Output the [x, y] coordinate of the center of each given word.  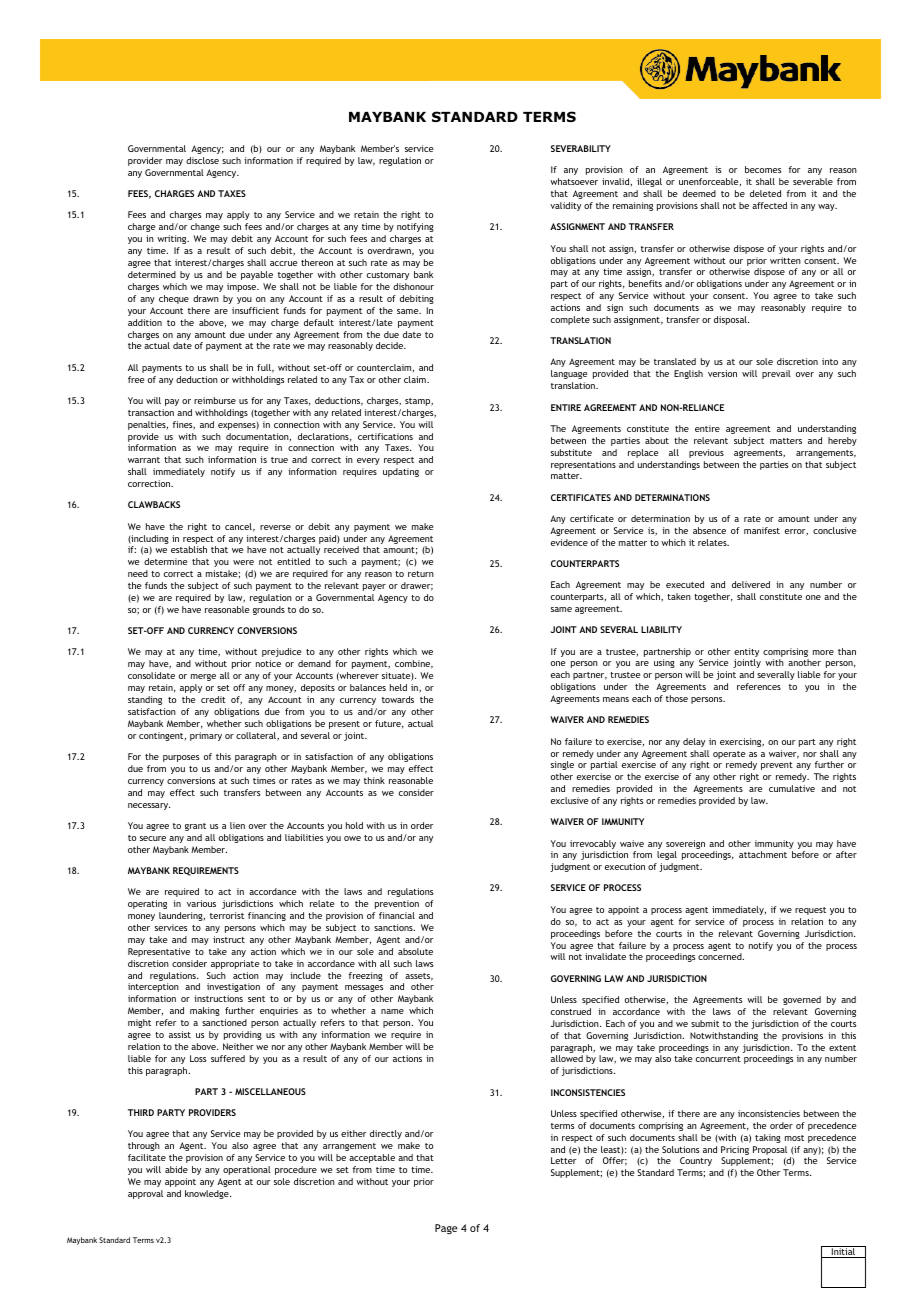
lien [237, 825]
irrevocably [593, 844]
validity [565, 206]
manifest [762, 530]
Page [446, 1229]
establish [189, 549]
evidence [569, 542]
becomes [763, 169]
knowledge [208, 1194]
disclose [202, 160]
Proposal [770, 1150]
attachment [763, 854]
